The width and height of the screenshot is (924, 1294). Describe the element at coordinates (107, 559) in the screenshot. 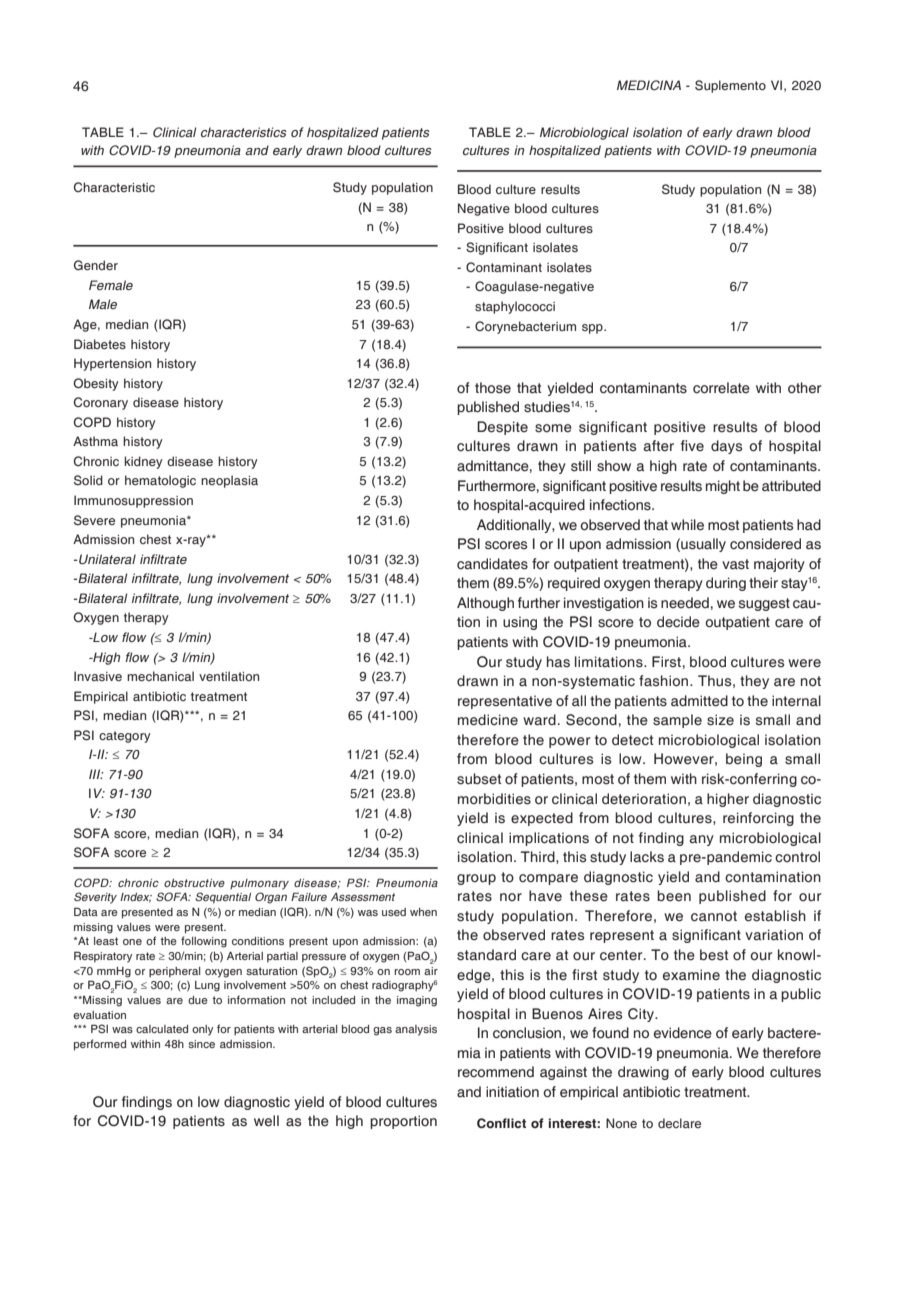

I see `Unilateral` at that location.
